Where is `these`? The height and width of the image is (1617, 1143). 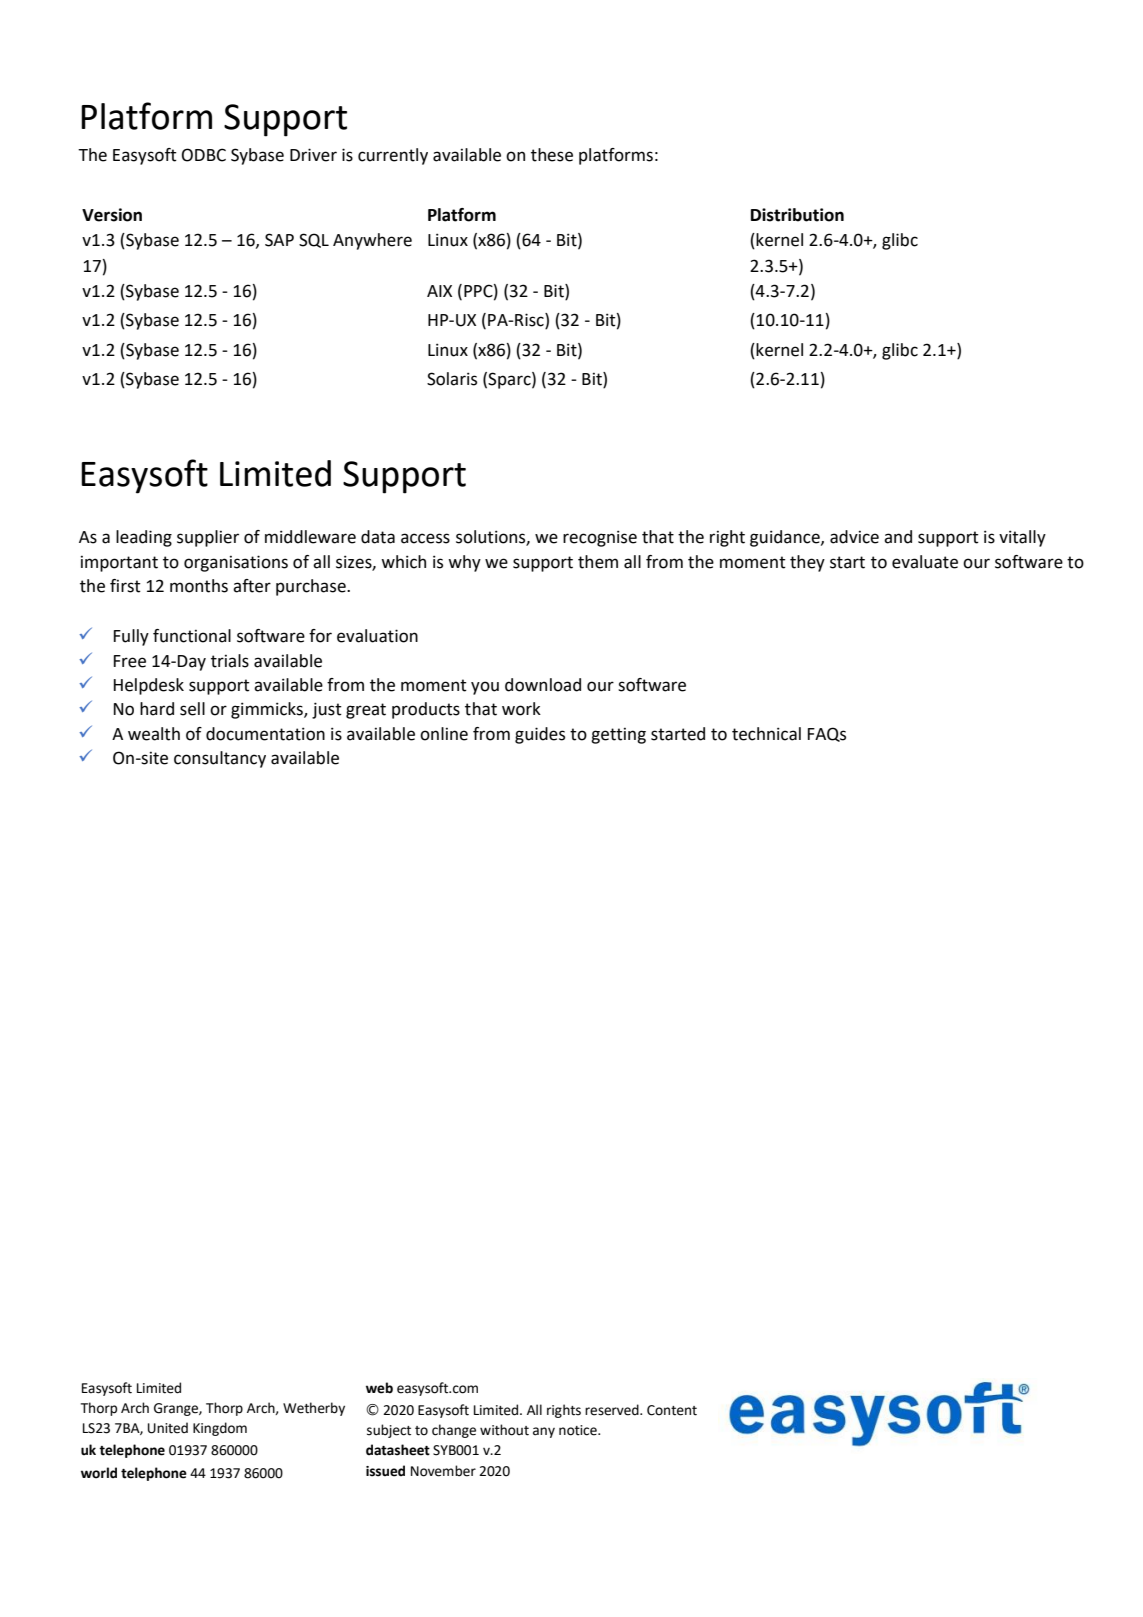
these is located at coordinates (552, 155).
